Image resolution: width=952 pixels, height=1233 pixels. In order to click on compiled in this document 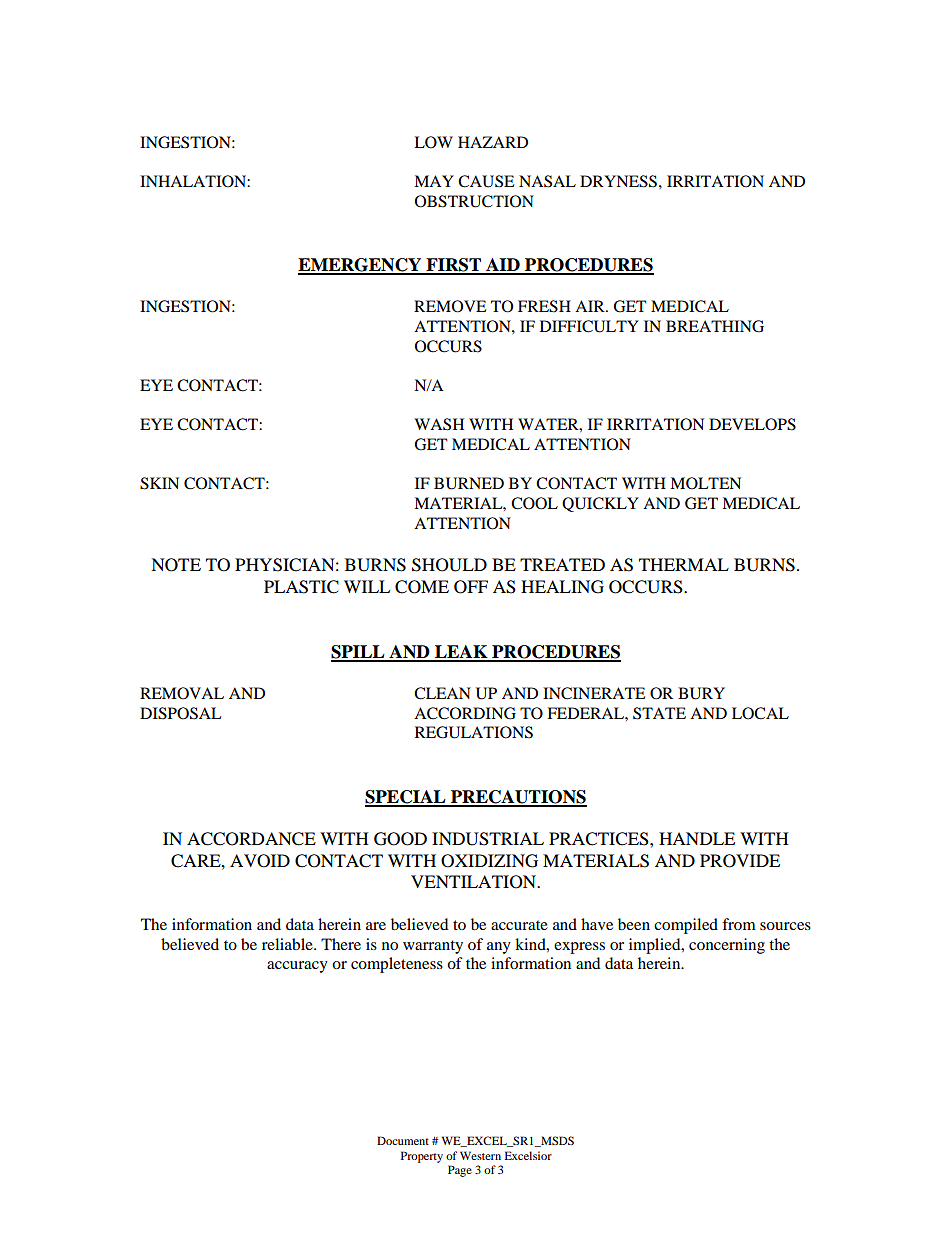, I will do `click(686, 926)`.
